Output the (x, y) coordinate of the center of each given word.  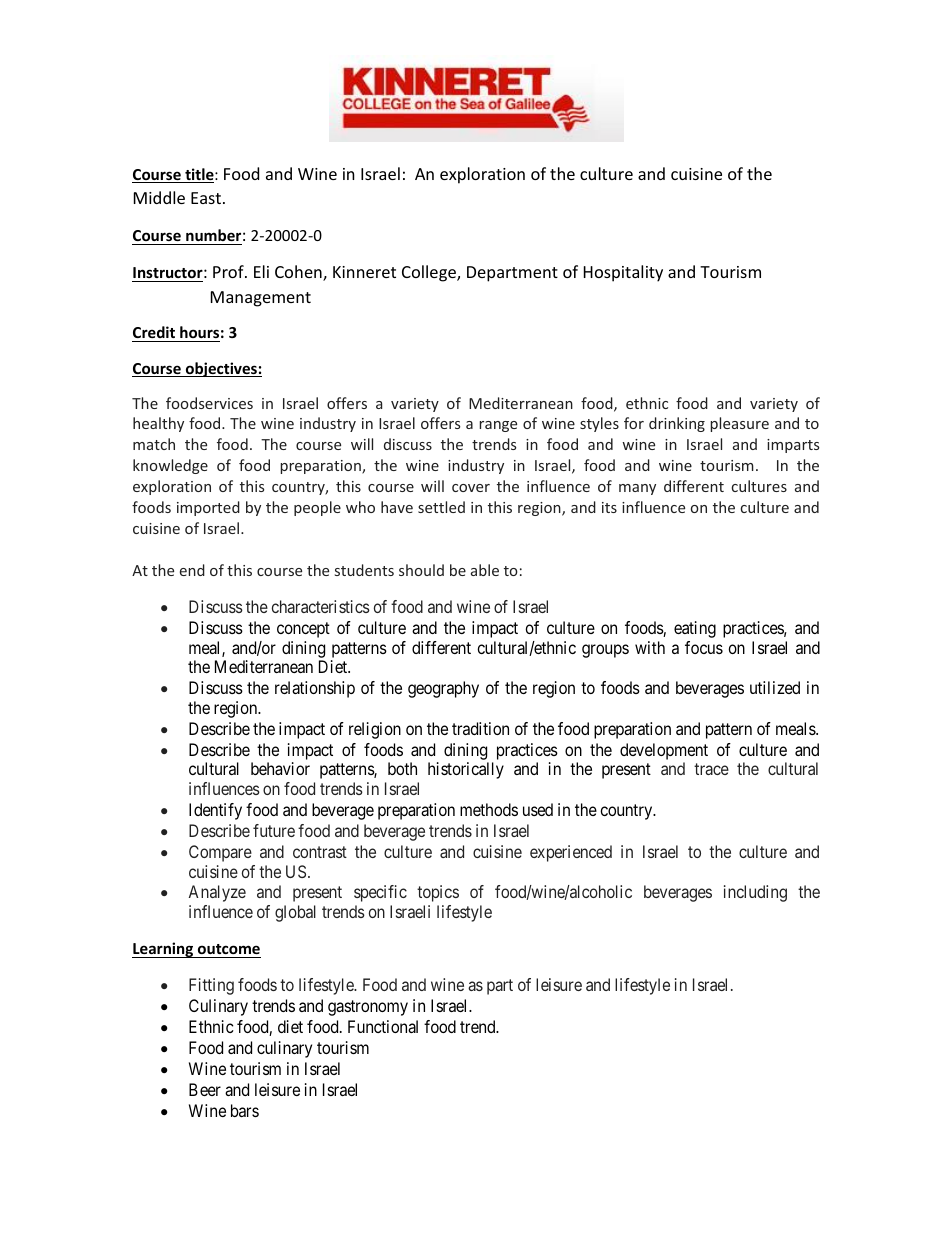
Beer (205, 1089)
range (498, 426)
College (430, 273)
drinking (677, 424)
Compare (220, 853)
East (207, 198)
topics (438, 893)
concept (303, 630)
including (755, 893)
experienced (571, 853)
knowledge (170, 466)
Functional (383, 1026)
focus (704, 647)
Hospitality (623, 273)
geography (443, 689)
